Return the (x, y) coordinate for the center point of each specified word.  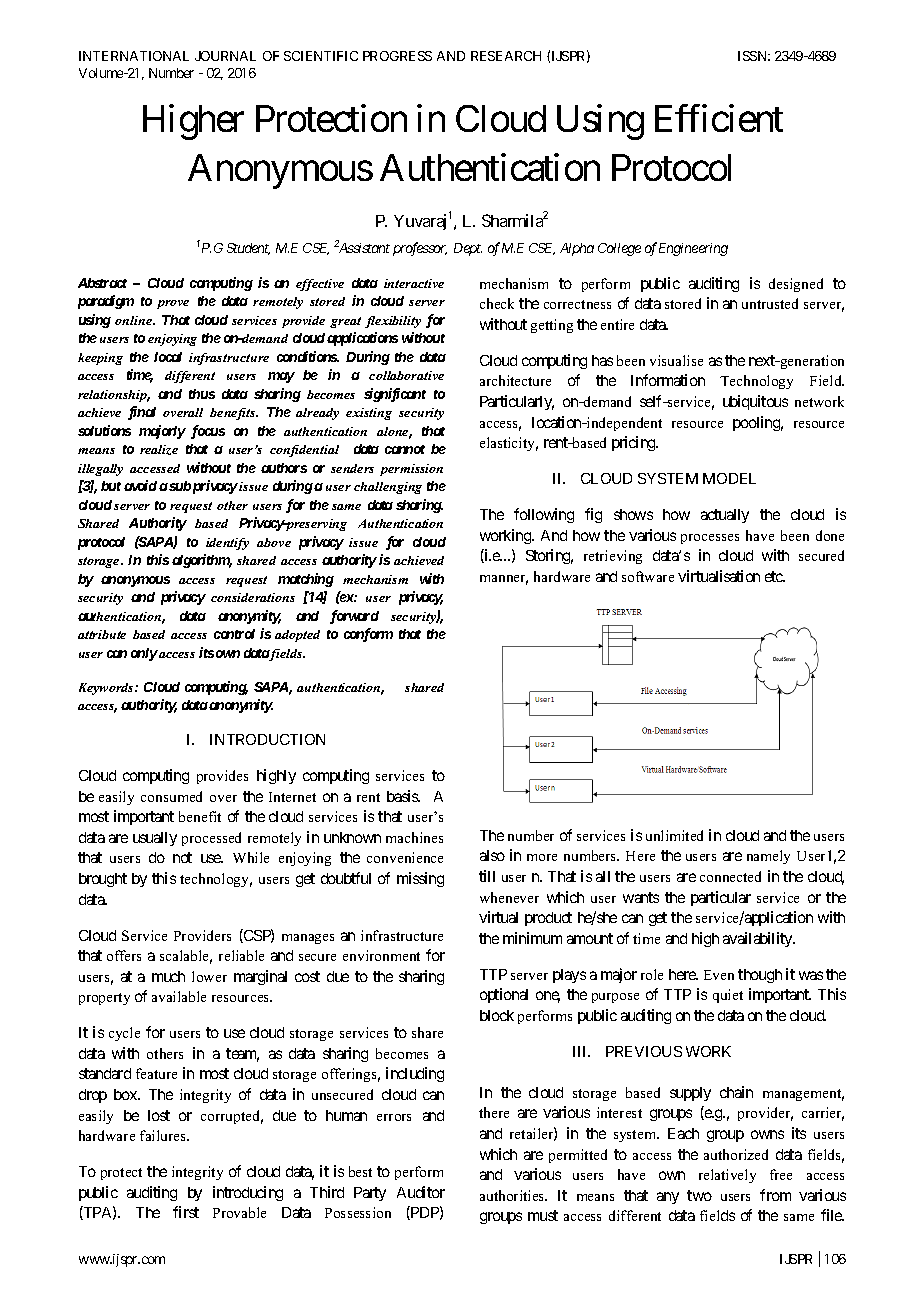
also (492, 855)
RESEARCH (506, 56)
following (544, 515)
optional (504, 995)
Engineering (693, 249)
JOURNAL (225, 56)
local (168, 357)
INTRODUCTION (267, 739)
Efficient (719, 118)
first (186, 1212)
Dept (468, 249)
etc (775, 576)
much (168, 976)
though (760, 976)
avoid (140, 485)
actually (725, 516)
